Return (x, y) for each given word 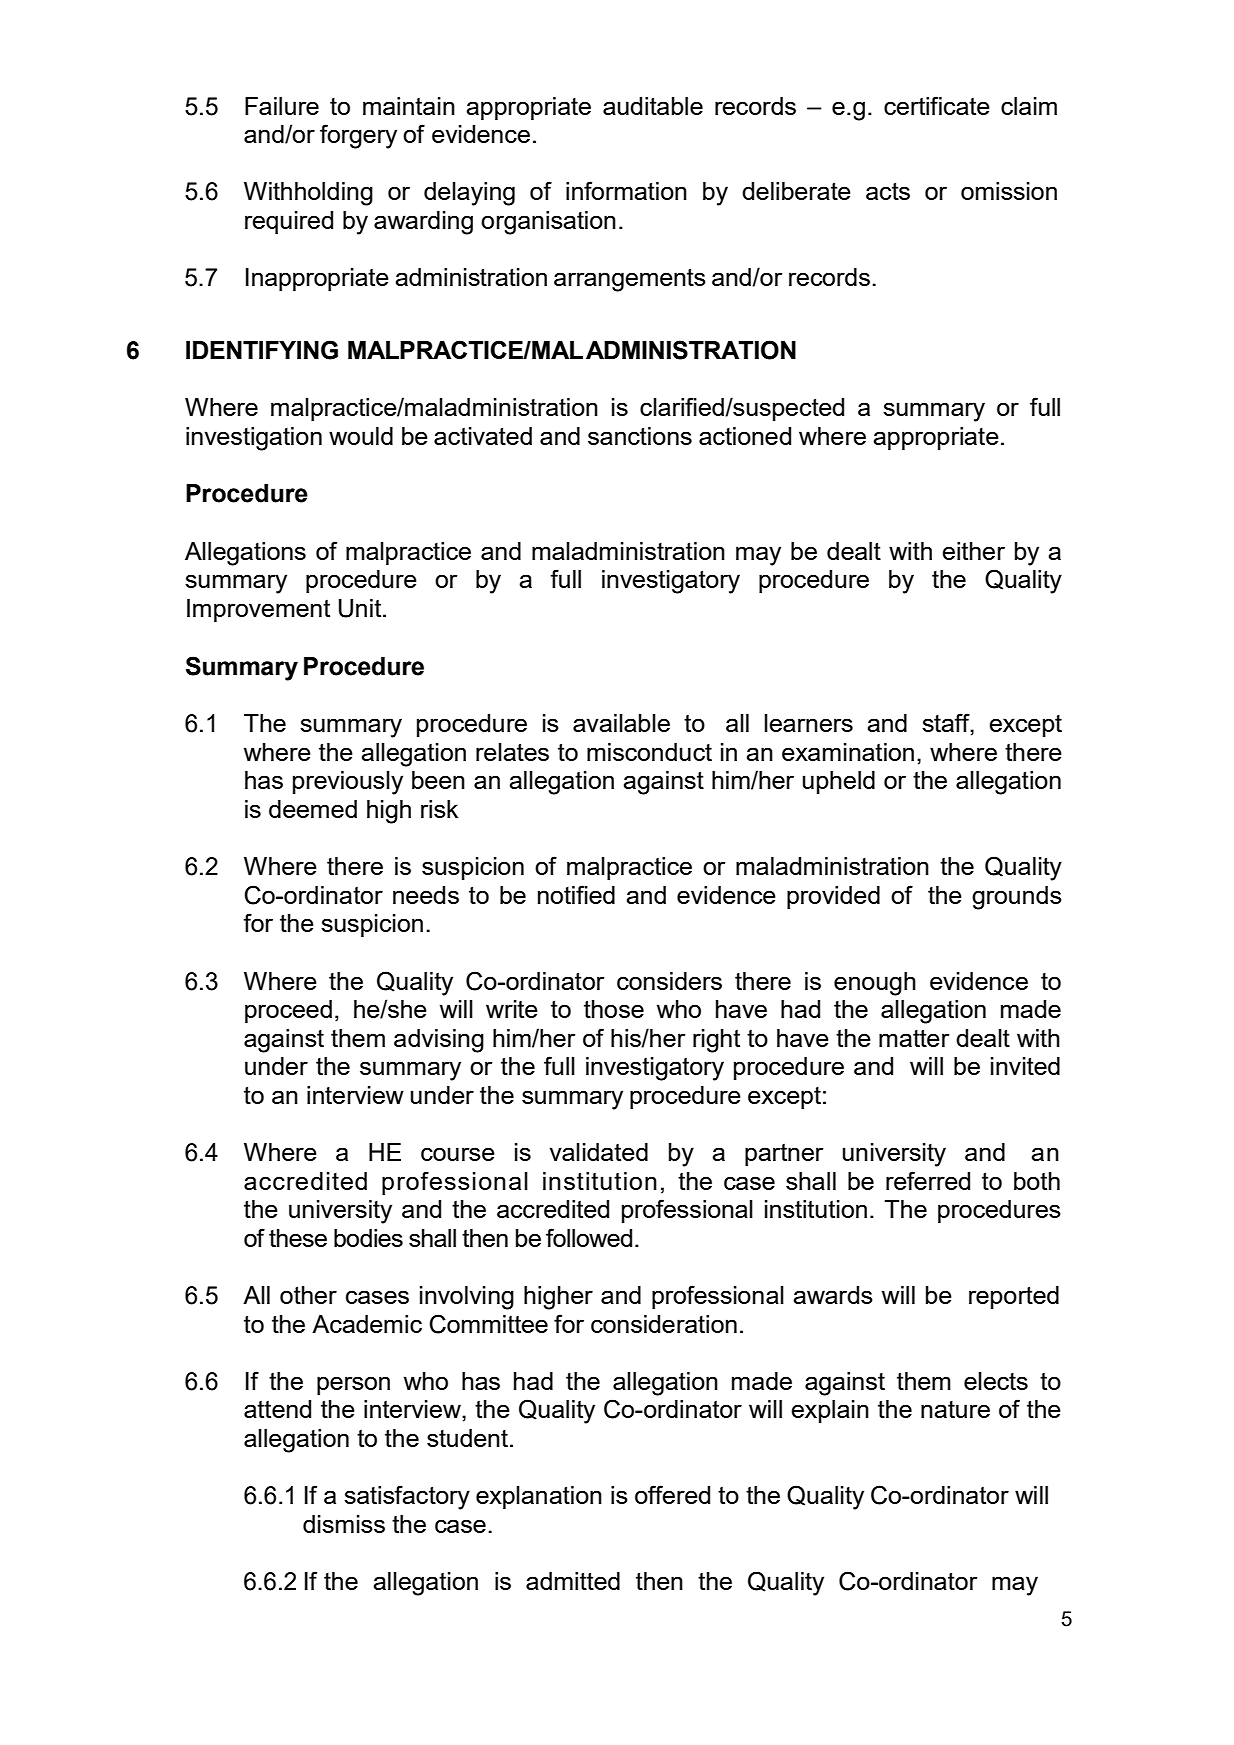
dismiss (344, 1524)
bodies (368, 1238)
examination (848, 752)
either (973, 551)
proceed (288, 1011)
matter (914, 1038)
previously (348, 783)
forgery (358, 136)
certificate (937, 105)
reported (1014, 1297)
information (626, 190)
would (361, 436)
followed (589, 1237)
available (621, 723)
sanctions (640, 436)
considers (669, 981)
